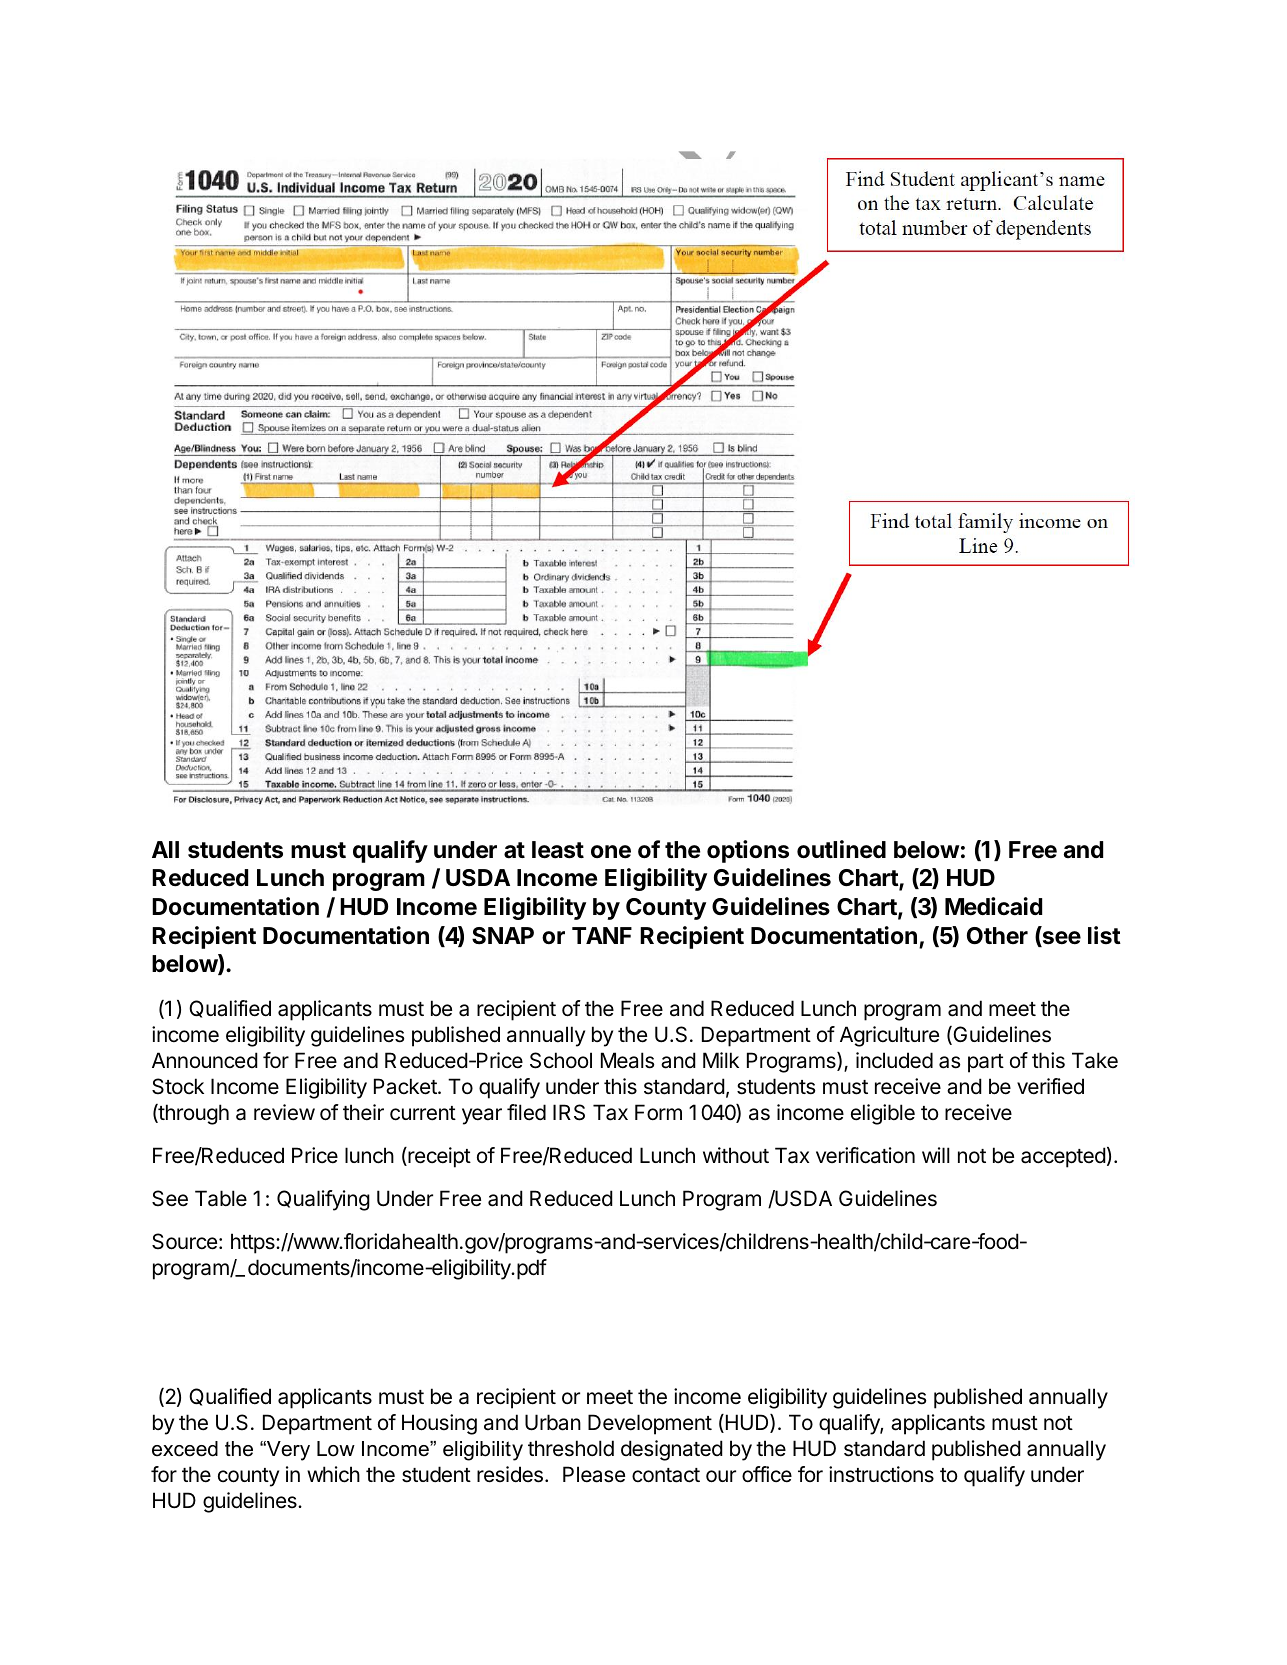 The image size is (1287, 1665). I want to click on instructions, so click(881, 1474).
